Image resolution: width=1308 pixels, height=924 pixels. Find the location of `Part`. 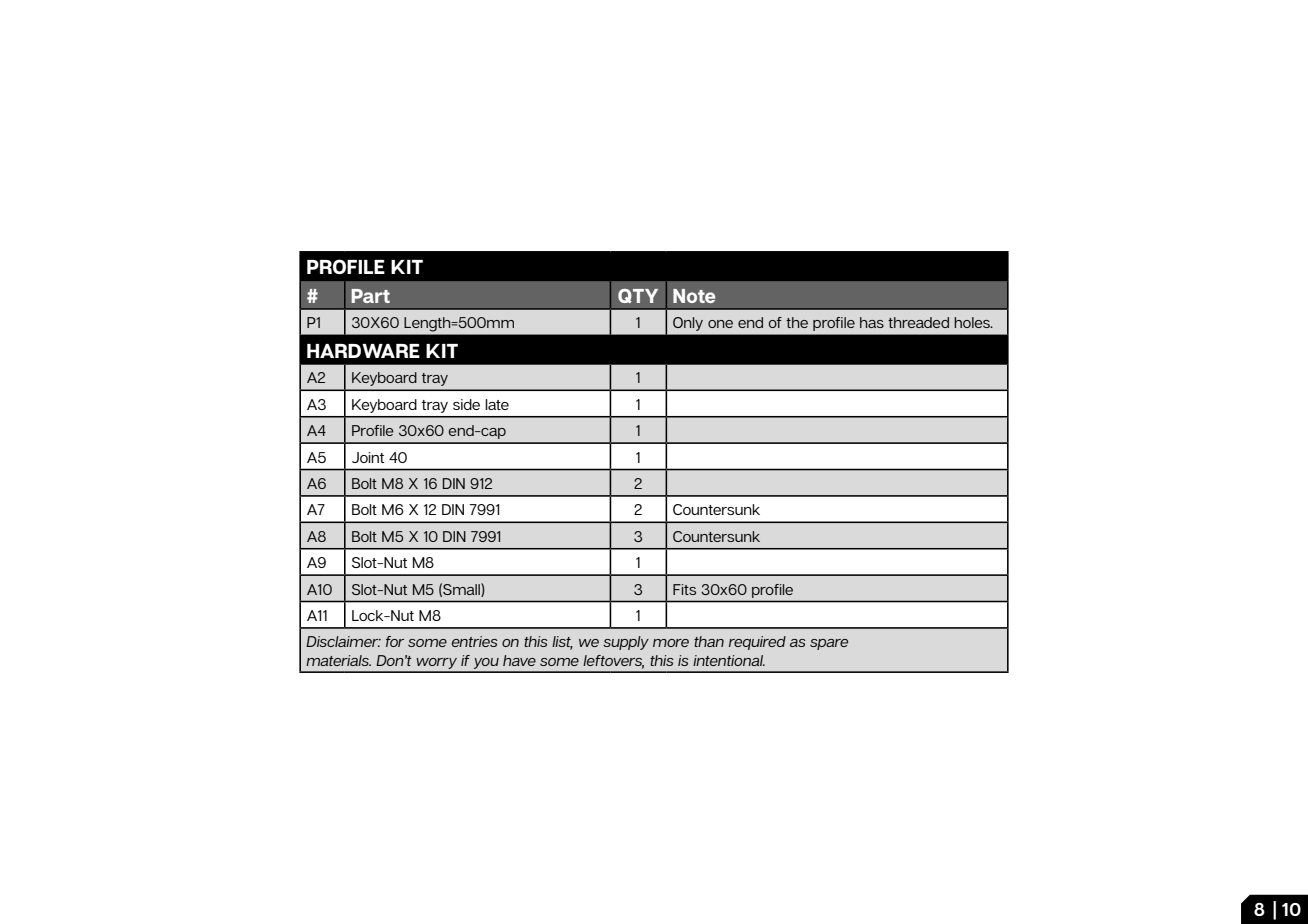

Part is located at coordinates (370, 296).
